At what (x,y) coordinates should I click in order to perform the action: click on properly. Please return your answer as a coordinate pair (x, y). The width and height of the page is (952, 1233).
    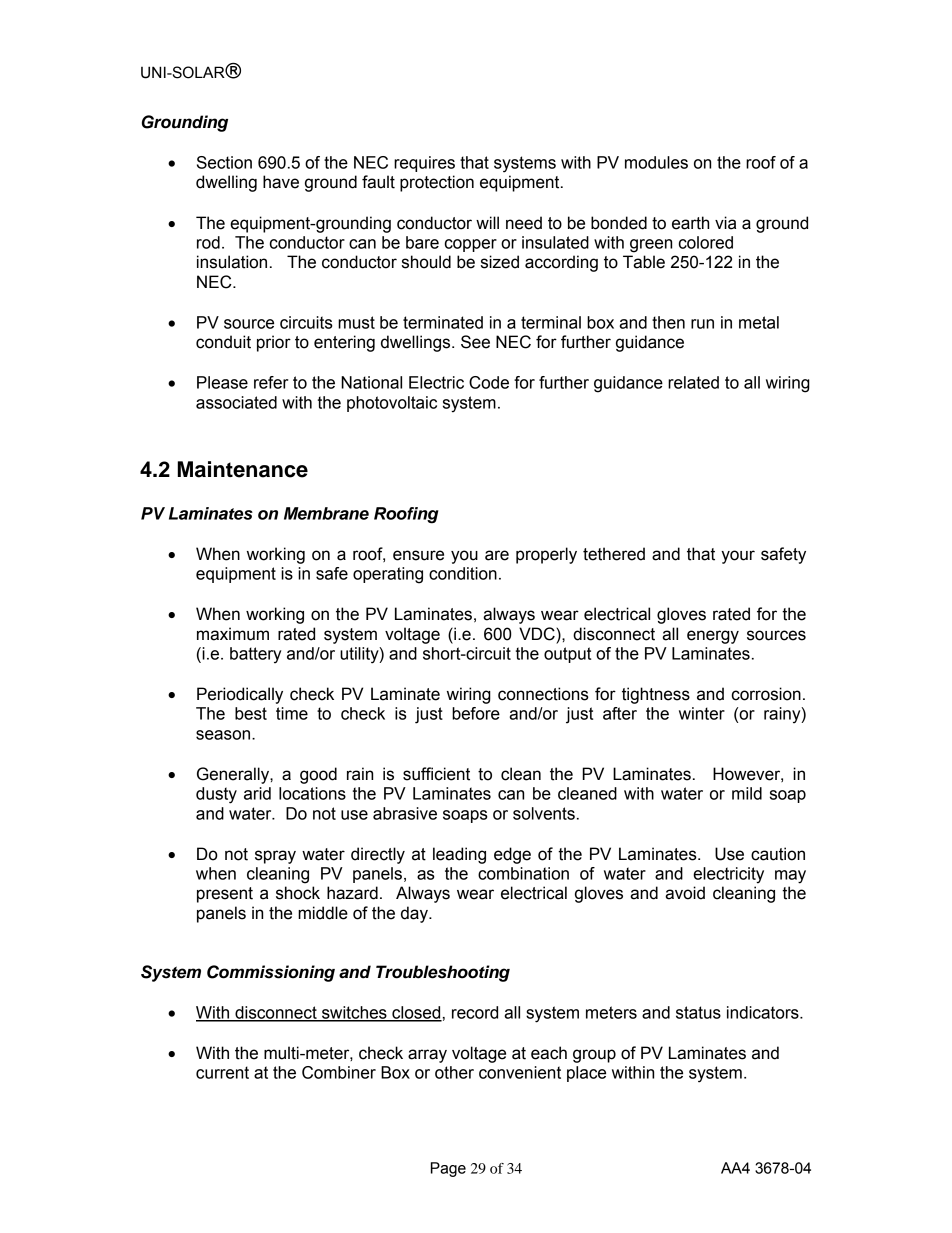
    Looking at the image, I should click on (546, 555).
